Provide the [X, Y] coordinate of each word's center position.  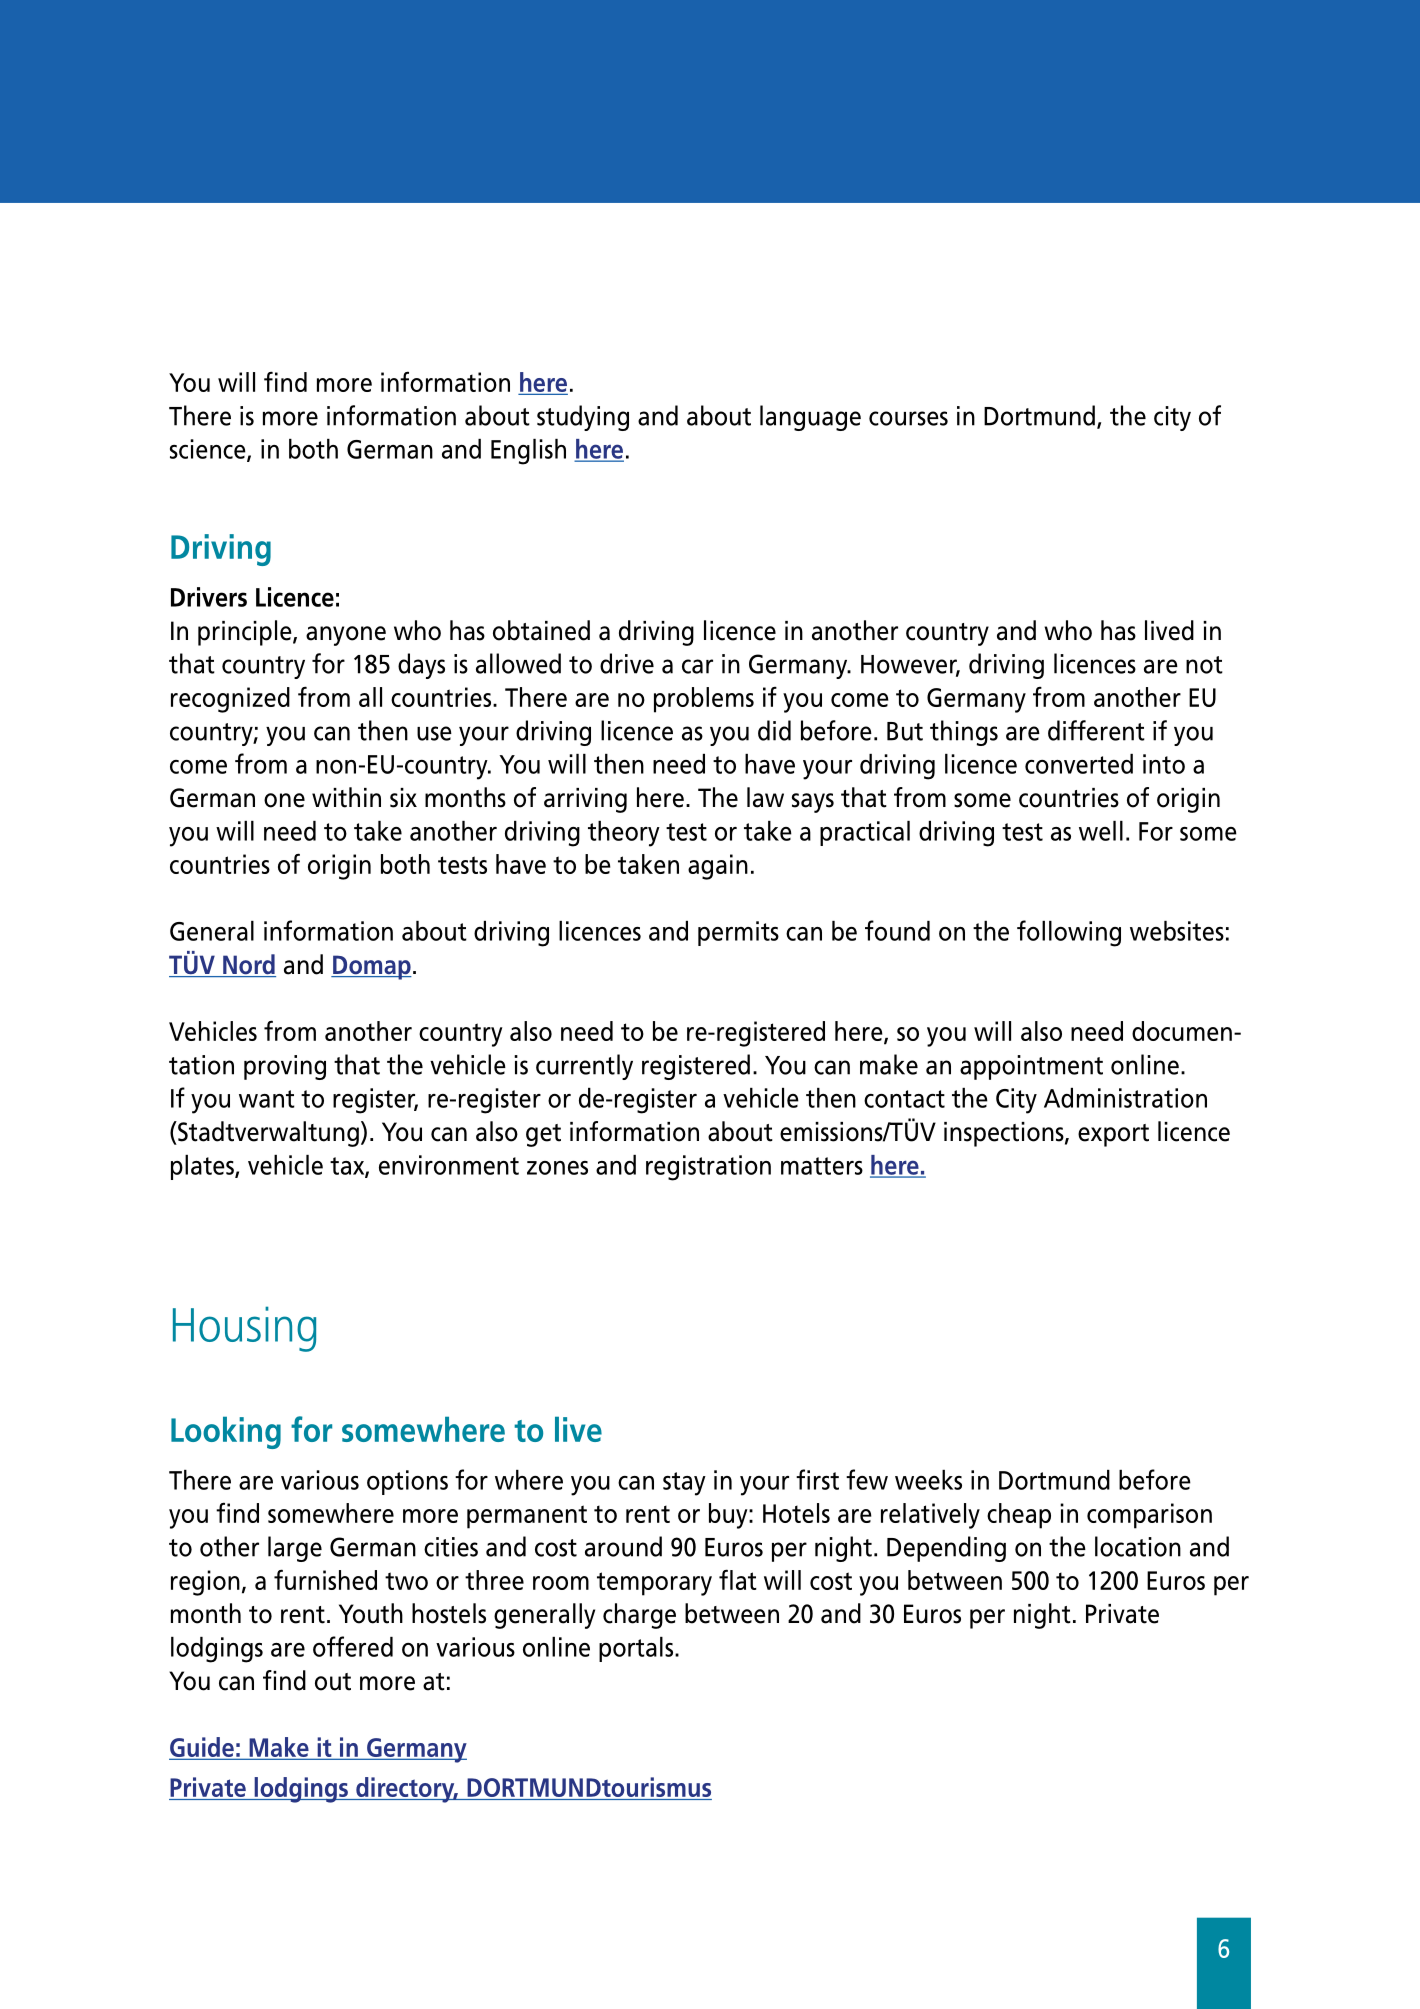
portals [637, 1649]
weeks [928, 1480]
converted [1079, 764]
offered [353, 1646]
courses [908, 418]
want [267, 1099]
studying [583, 418]
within [346, 797]
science [209, 450]
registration [708, 1168]
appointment [1031, 1067]
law [765, 797]
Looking [226, 1432]
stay [684, 1484]
